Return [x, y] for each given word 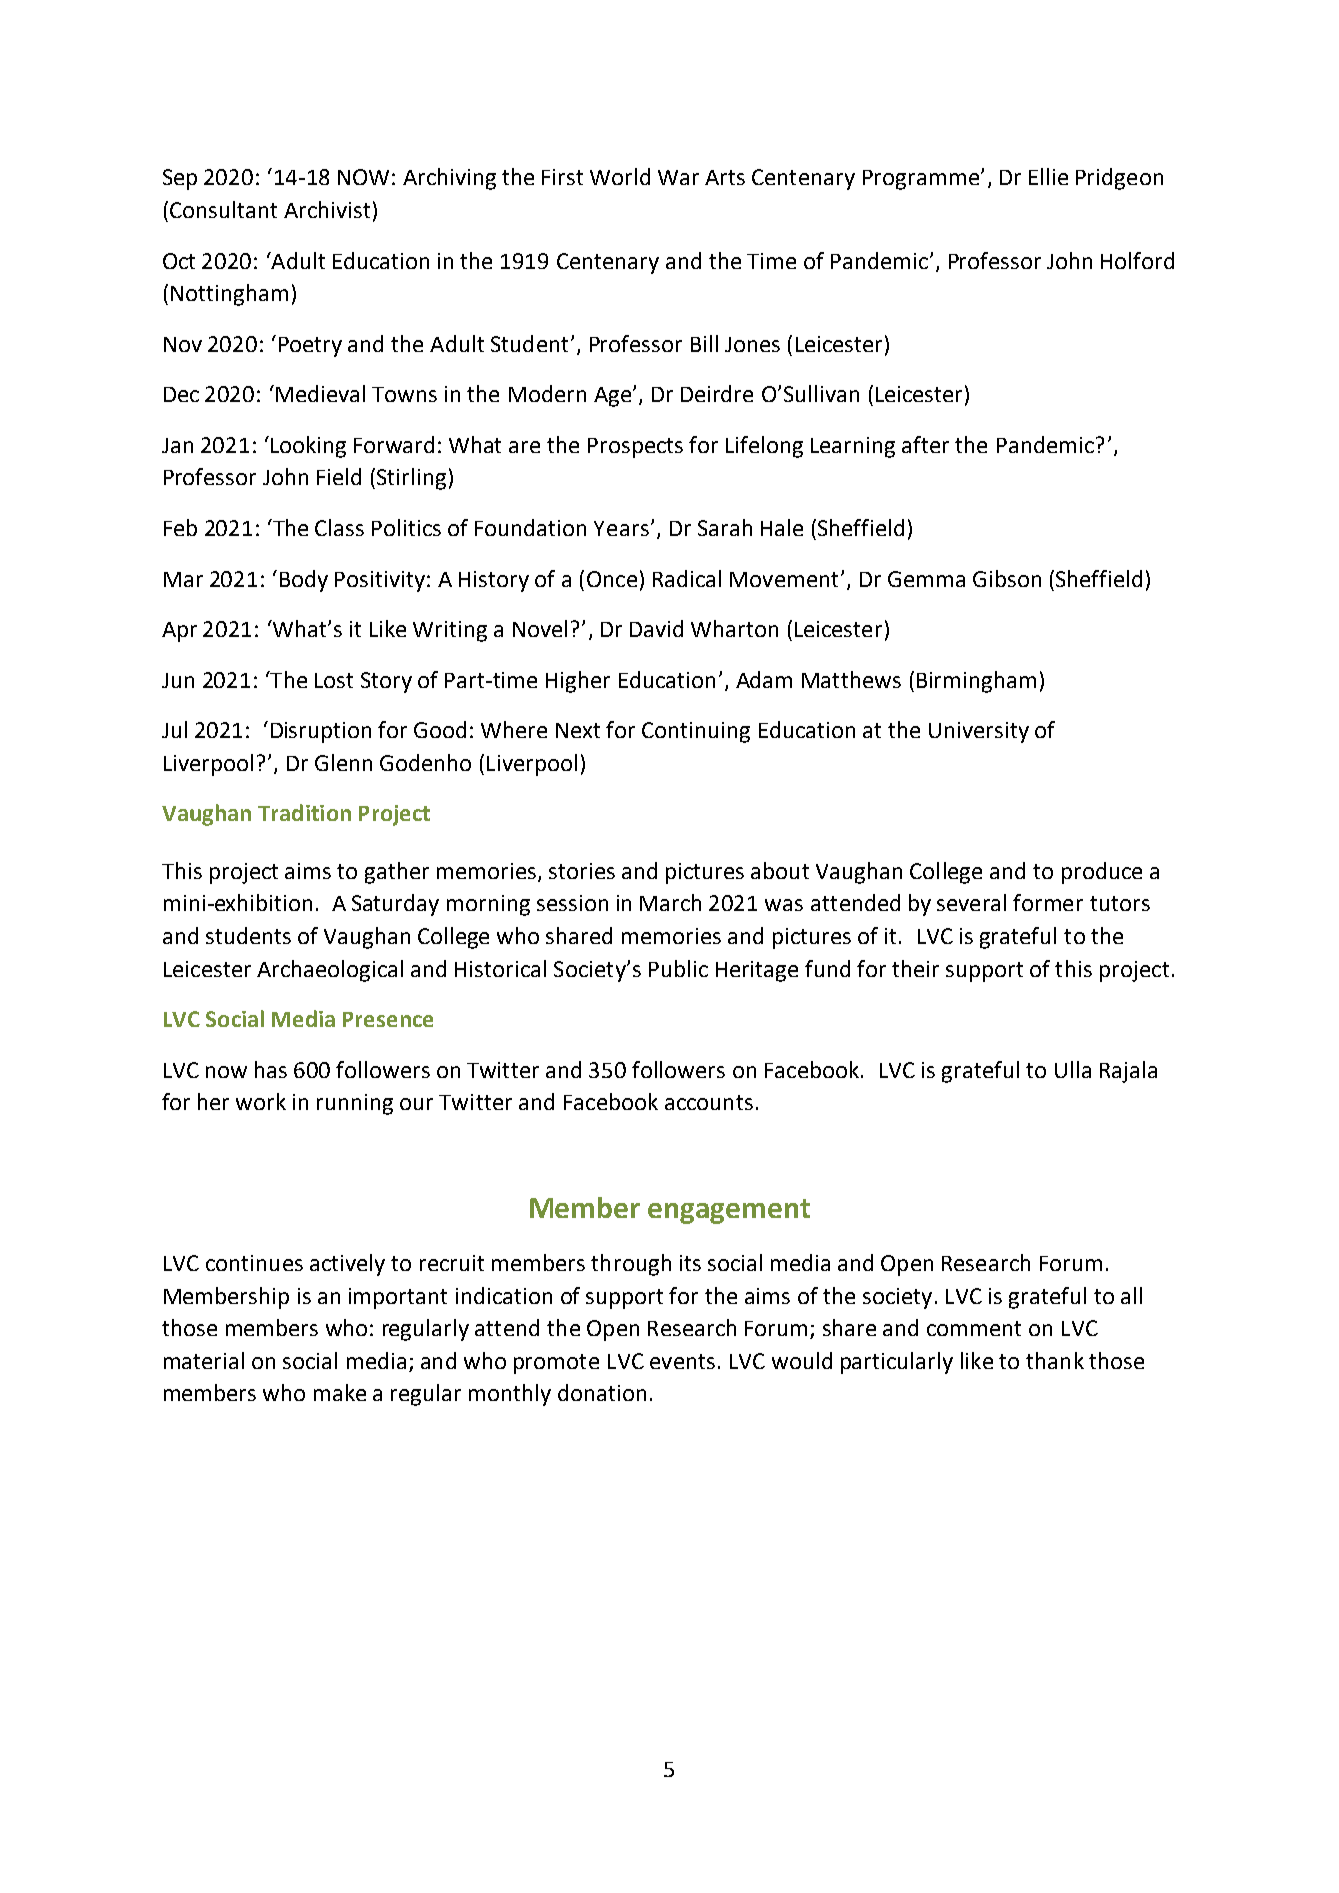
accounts [709, 1102]
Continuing [696, 732]
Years [621, 528]
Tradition [304, 812]
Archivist [327, 209]
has [271, 1069]
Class [339, 527]
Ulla [1073, 1069]
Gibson [1007, 578]
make [340, 1392]
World [620, 176]
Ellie [1048, 176]
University [979, 732]
